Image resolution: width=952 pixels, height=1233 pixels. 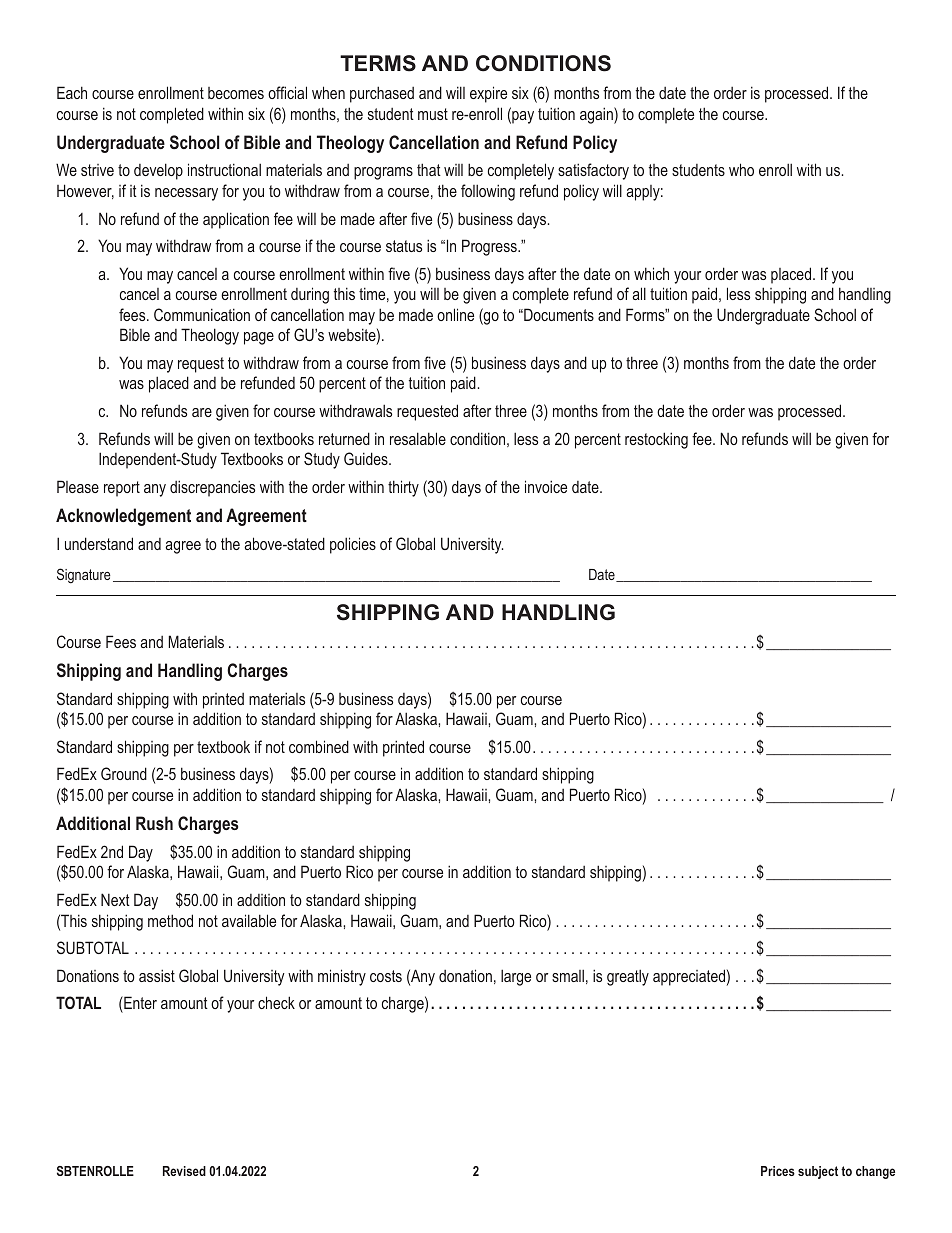 What do you see at coordinates (319, 746) in the document?
I see `combined` at bounding box center [319, 746].
